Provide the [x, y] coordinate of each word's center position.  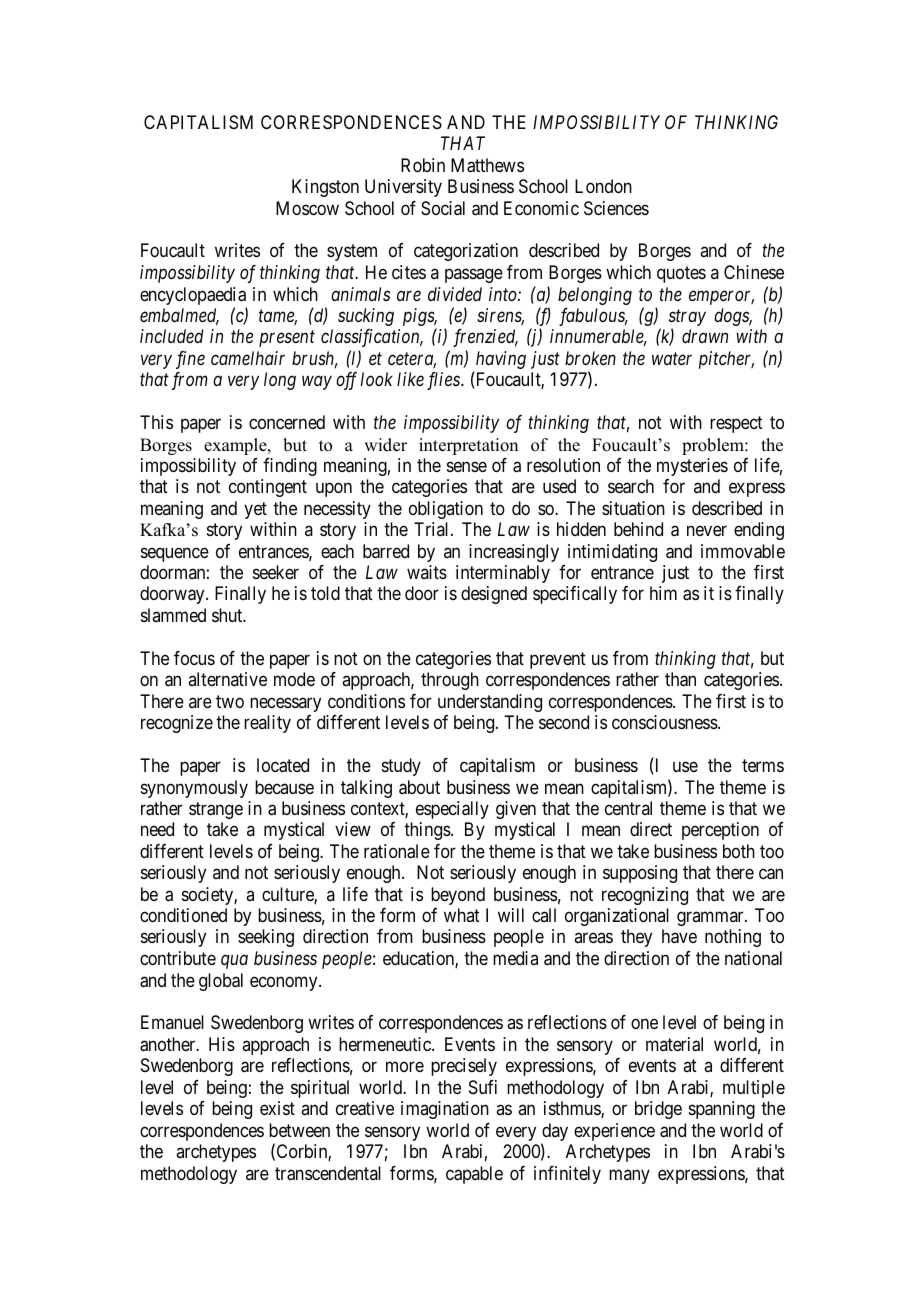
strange [216, 810]
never [707, 531]
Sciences [616, 208]
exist [277, 1108]
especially [452, 810]
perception [720, 831]
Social [443, 208]
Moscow [307, 208]
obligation [446, 510]
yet [255, 510]
